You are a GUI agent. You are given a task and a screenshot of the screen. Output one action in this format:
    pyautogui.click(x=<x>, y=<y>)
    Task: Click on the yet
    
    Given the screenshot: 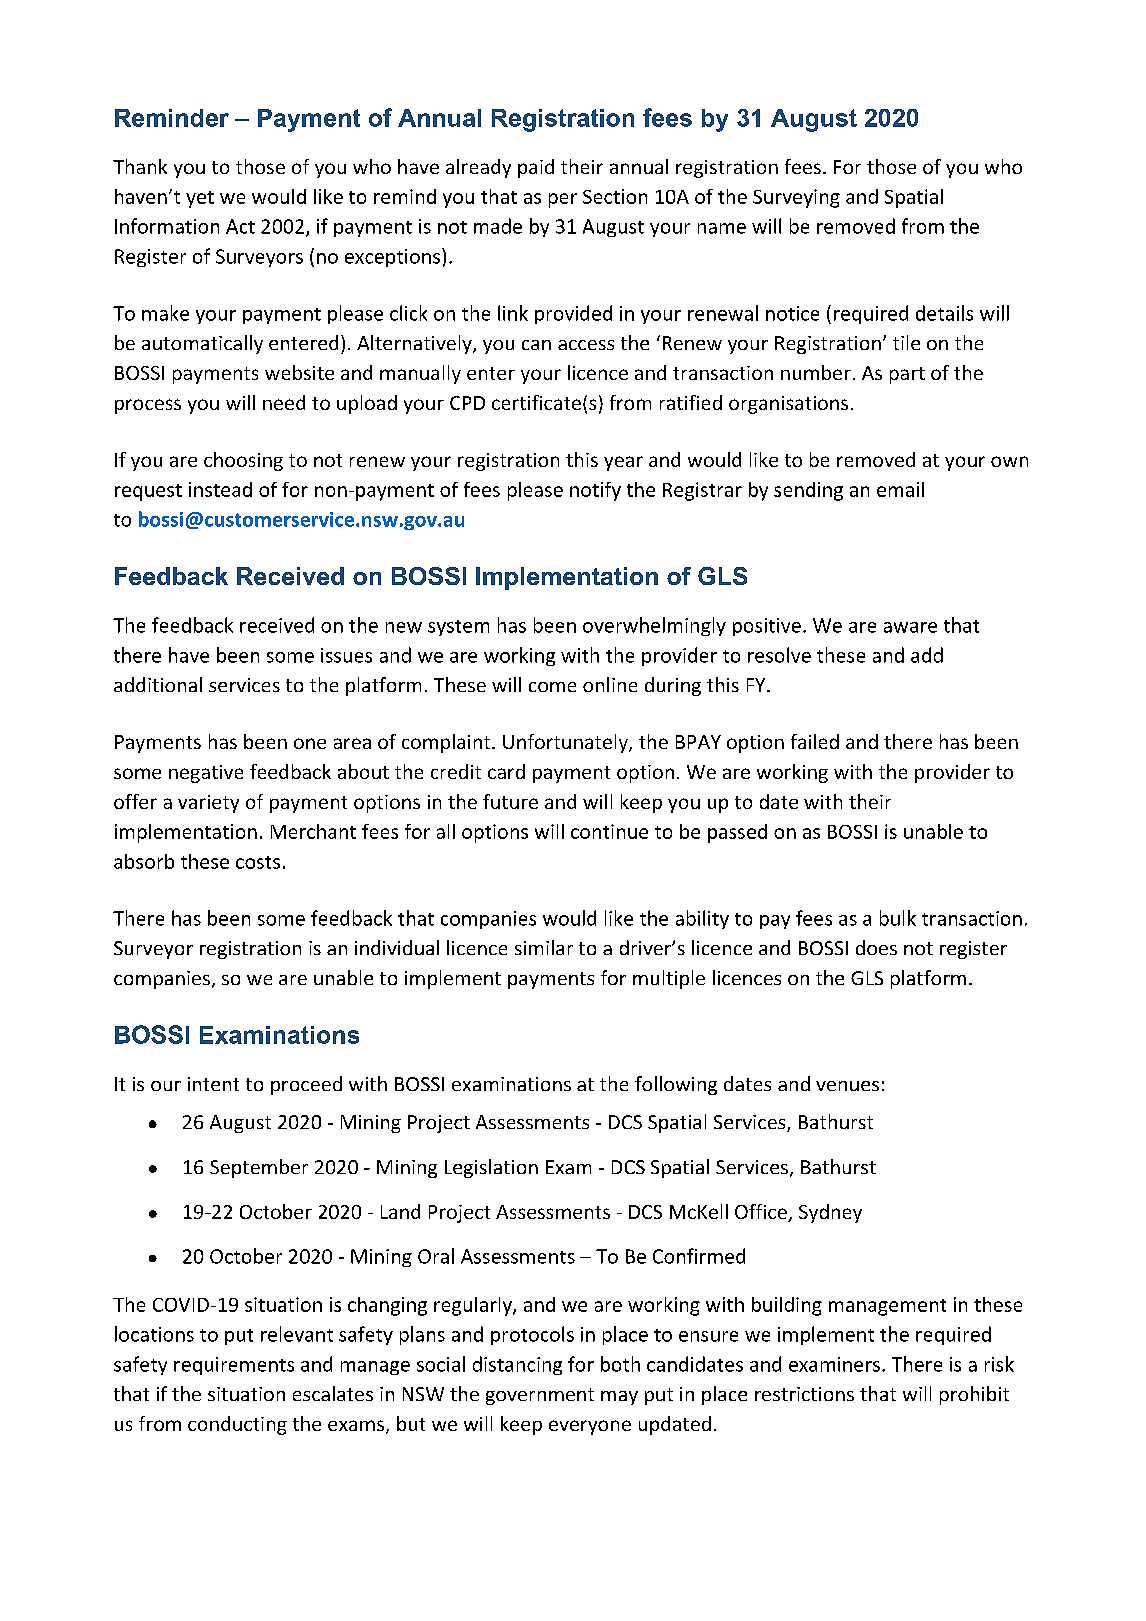 What is the action you would take?
    pyautogui.click(x=200, y=199)
